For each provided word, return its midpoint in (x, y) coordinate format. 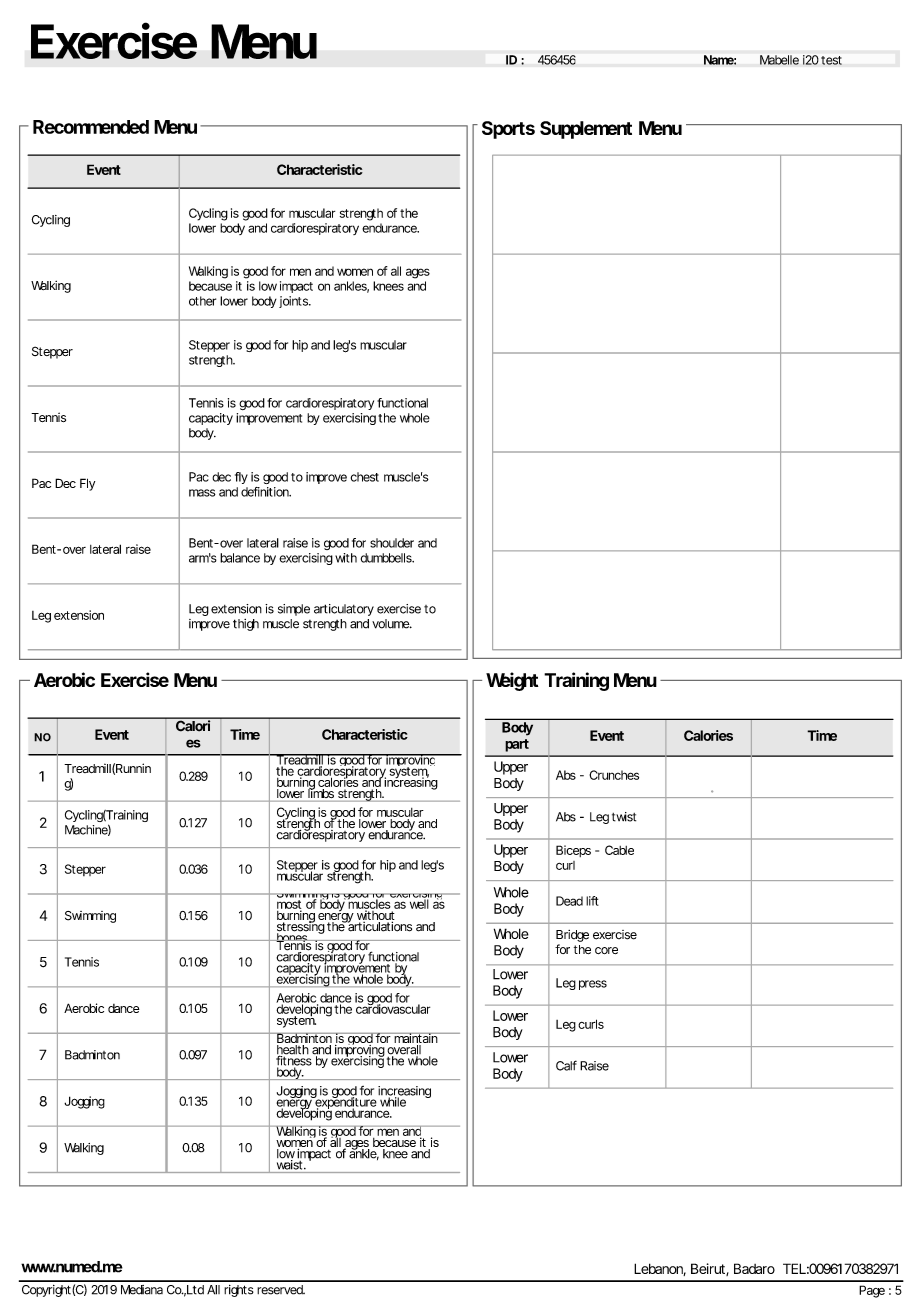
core (606, 950)
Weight (512, 681)
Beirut (710, 1269)
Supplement (586, 130)
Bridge (572, 936)
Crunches (614, 775)
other (202, 301)
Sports (508, 130)
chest (365, 477)
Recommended (91, 127)
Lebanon (660, 1269)
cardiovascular (392, 1008)
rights (239, 1291)
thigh (246, 625)
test (831, 60)
